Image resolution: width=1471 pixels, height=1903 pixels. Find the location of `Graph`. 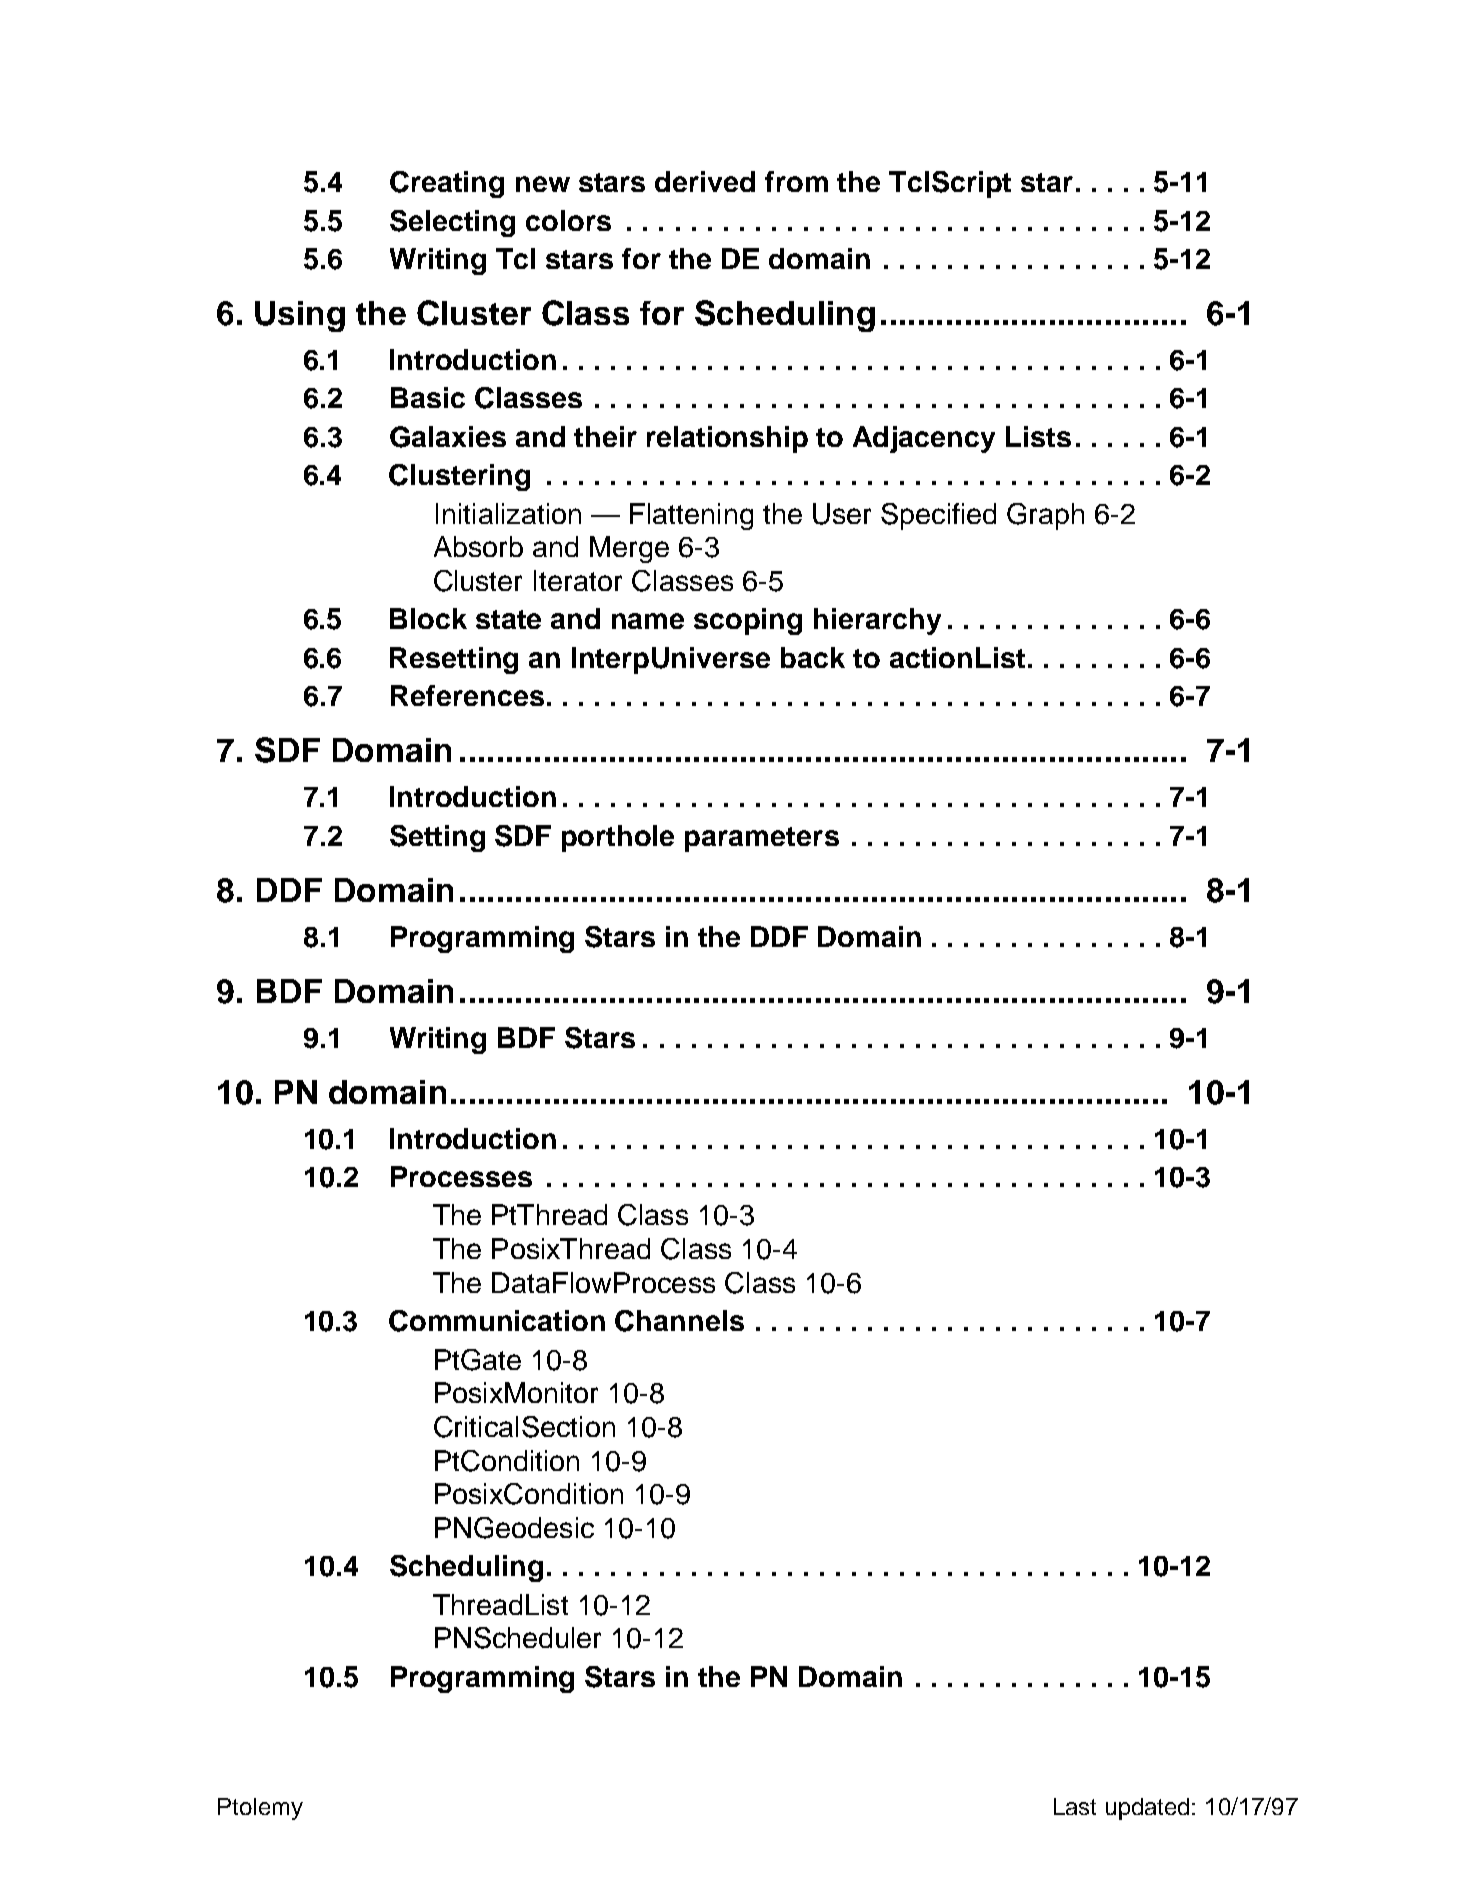

Graph is located at coordinates (1045, 516).
